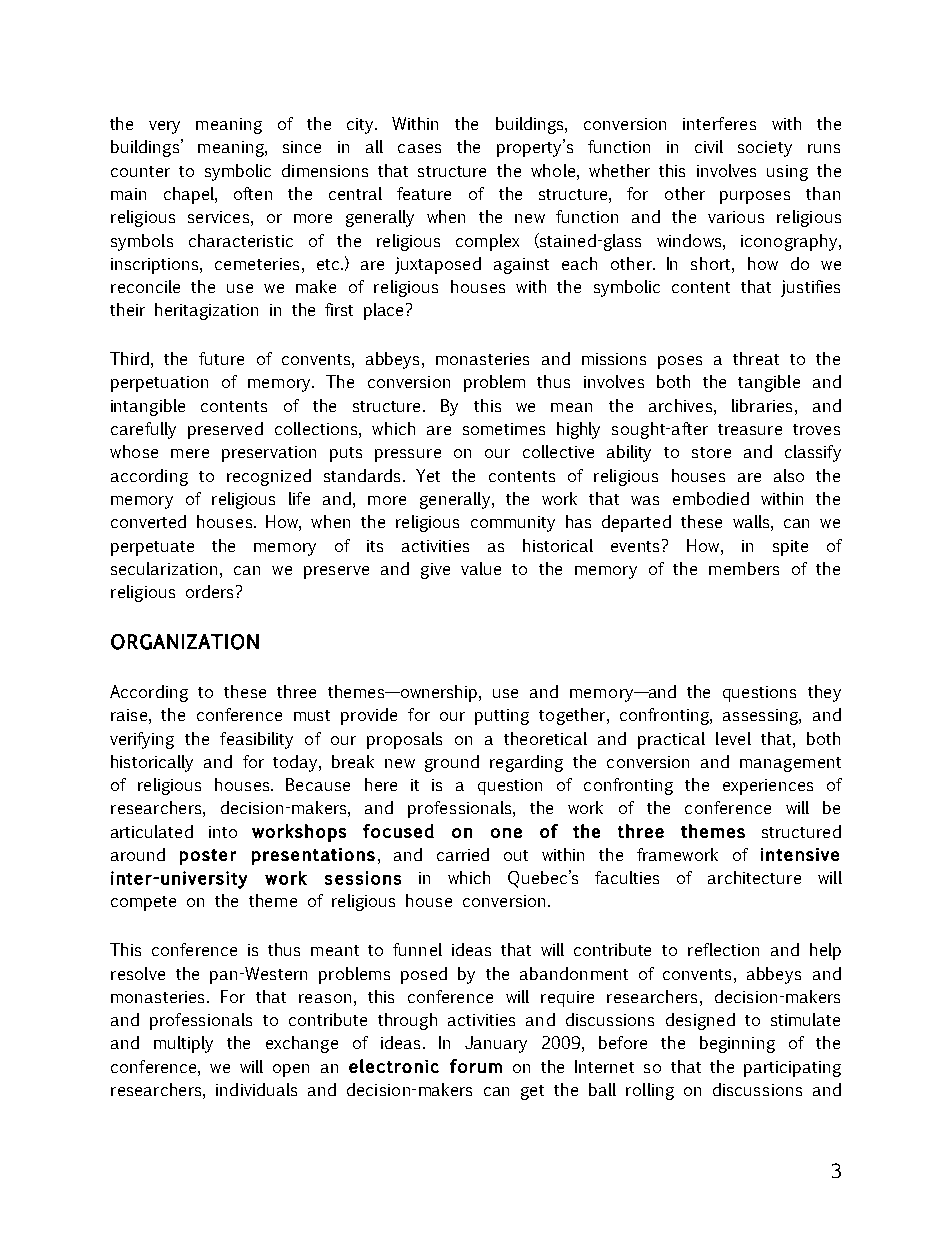 The image size is (952, 1233). Describe the element at coordinates (463, 854) in the screenshot. I see `carried` at that location.
